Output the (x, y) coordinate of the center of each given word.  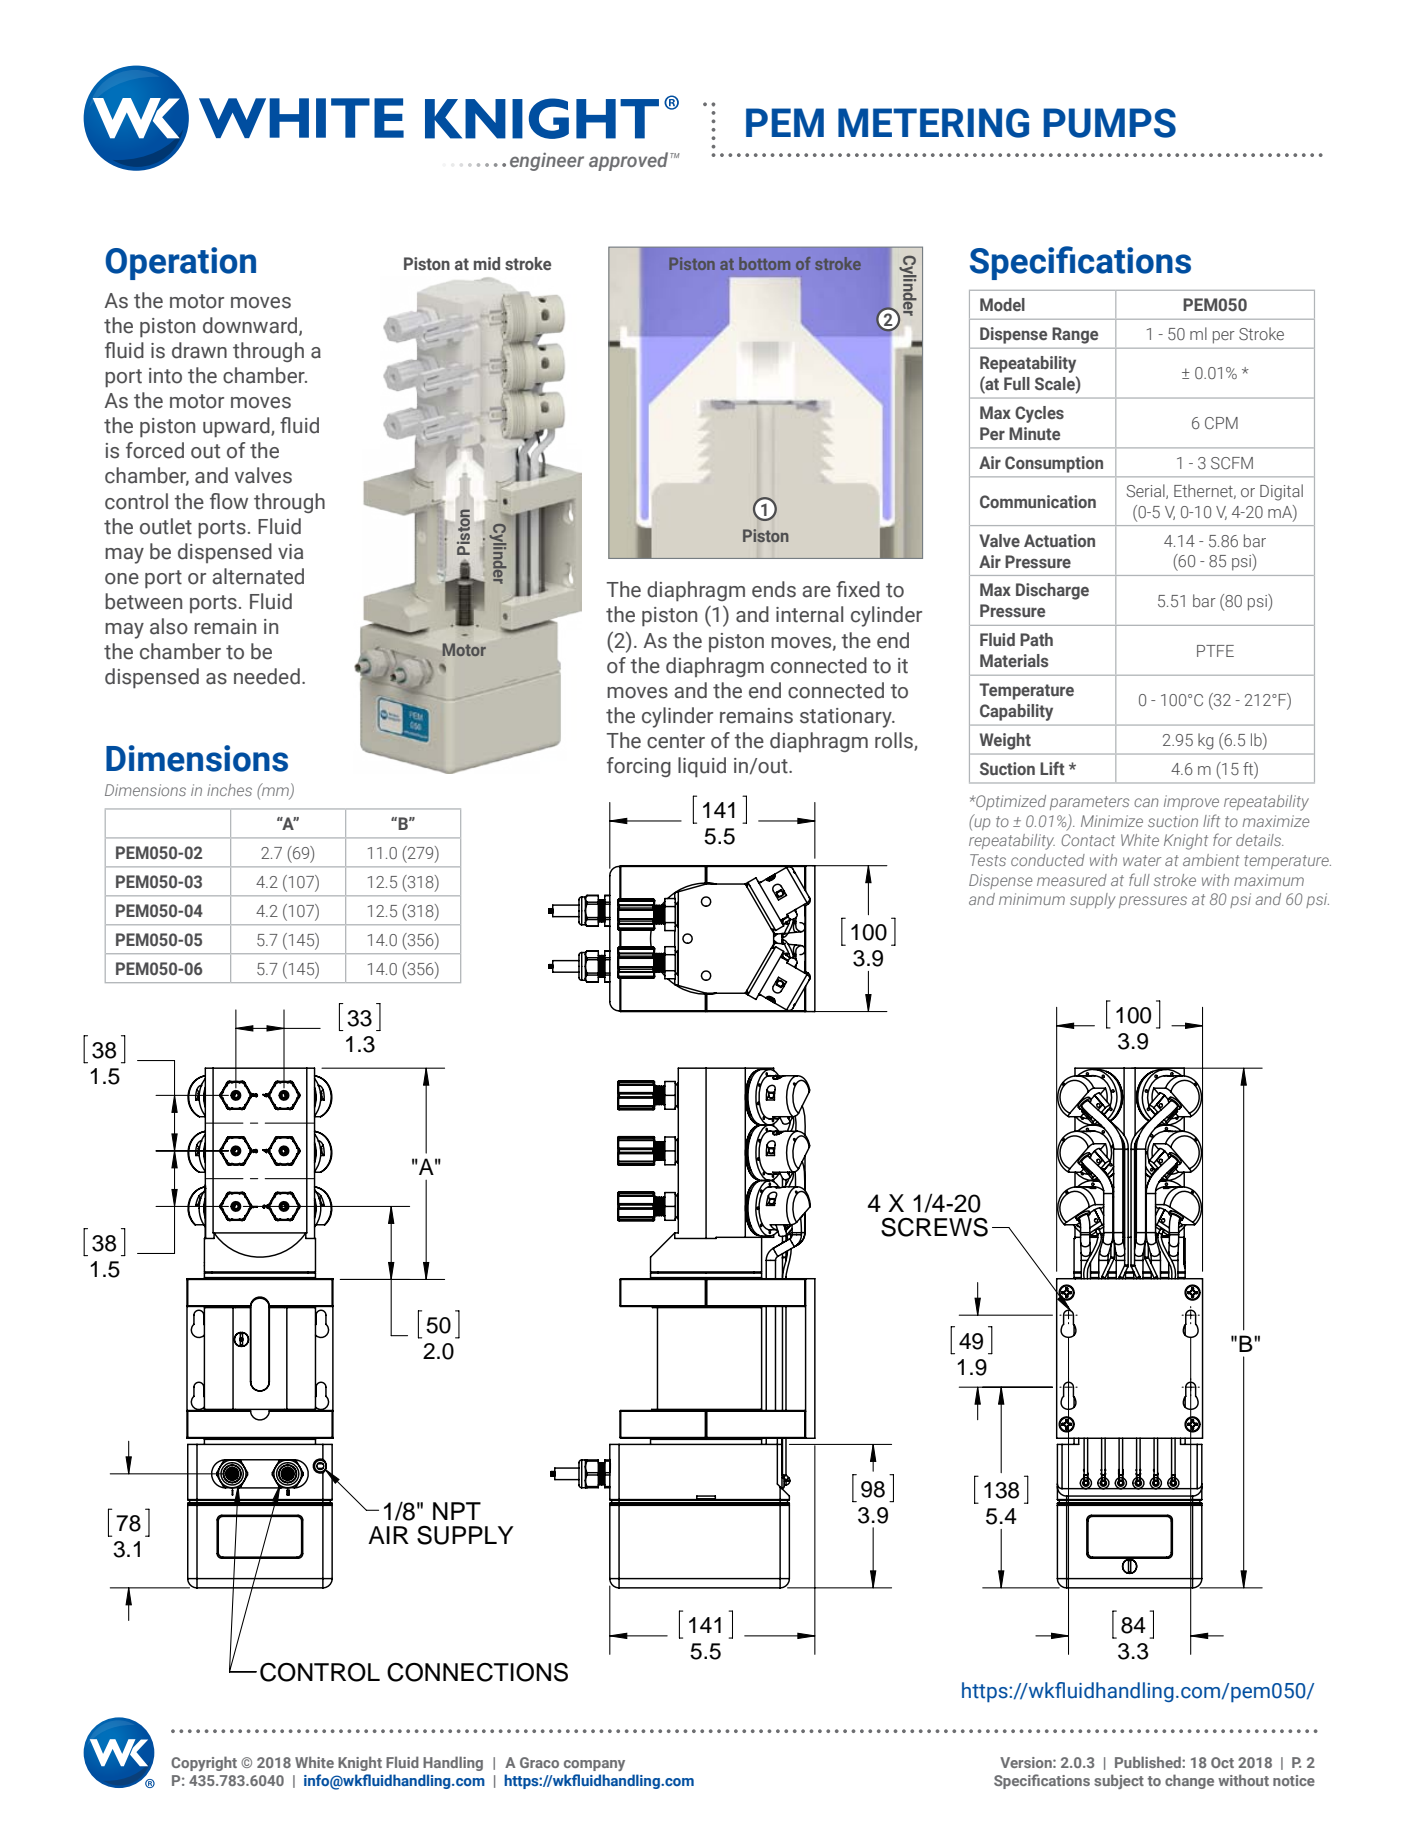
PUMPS (1110, 123)
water (1142, 860)
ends (774, 589)
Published (1149, 1762)
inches (229, 790)
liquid (702, 767)
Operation (180, 263)
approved (630, 161)
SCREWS (934, 1227)
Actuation (1059, 540)
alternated (258, 576)
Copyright (204, 1763)
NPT (457, 1511)
